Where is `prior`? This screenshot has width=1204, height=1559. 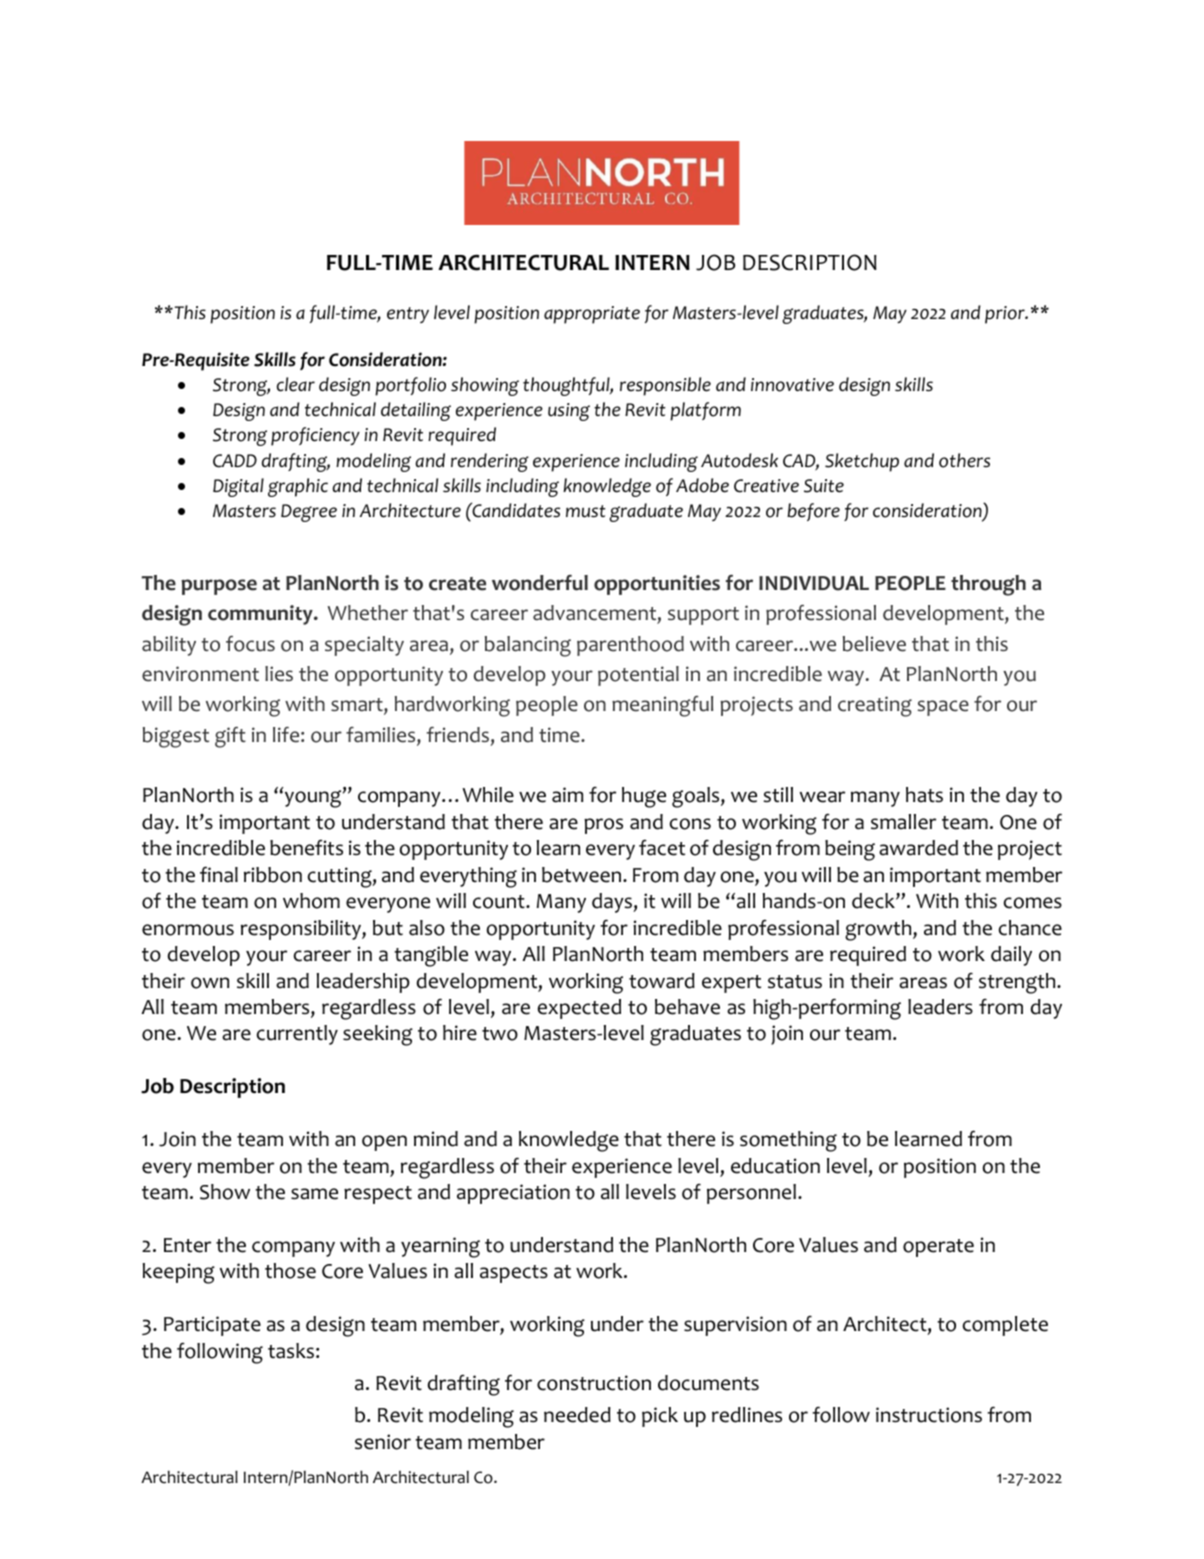
prior is located at coordinates (1006, 315).
